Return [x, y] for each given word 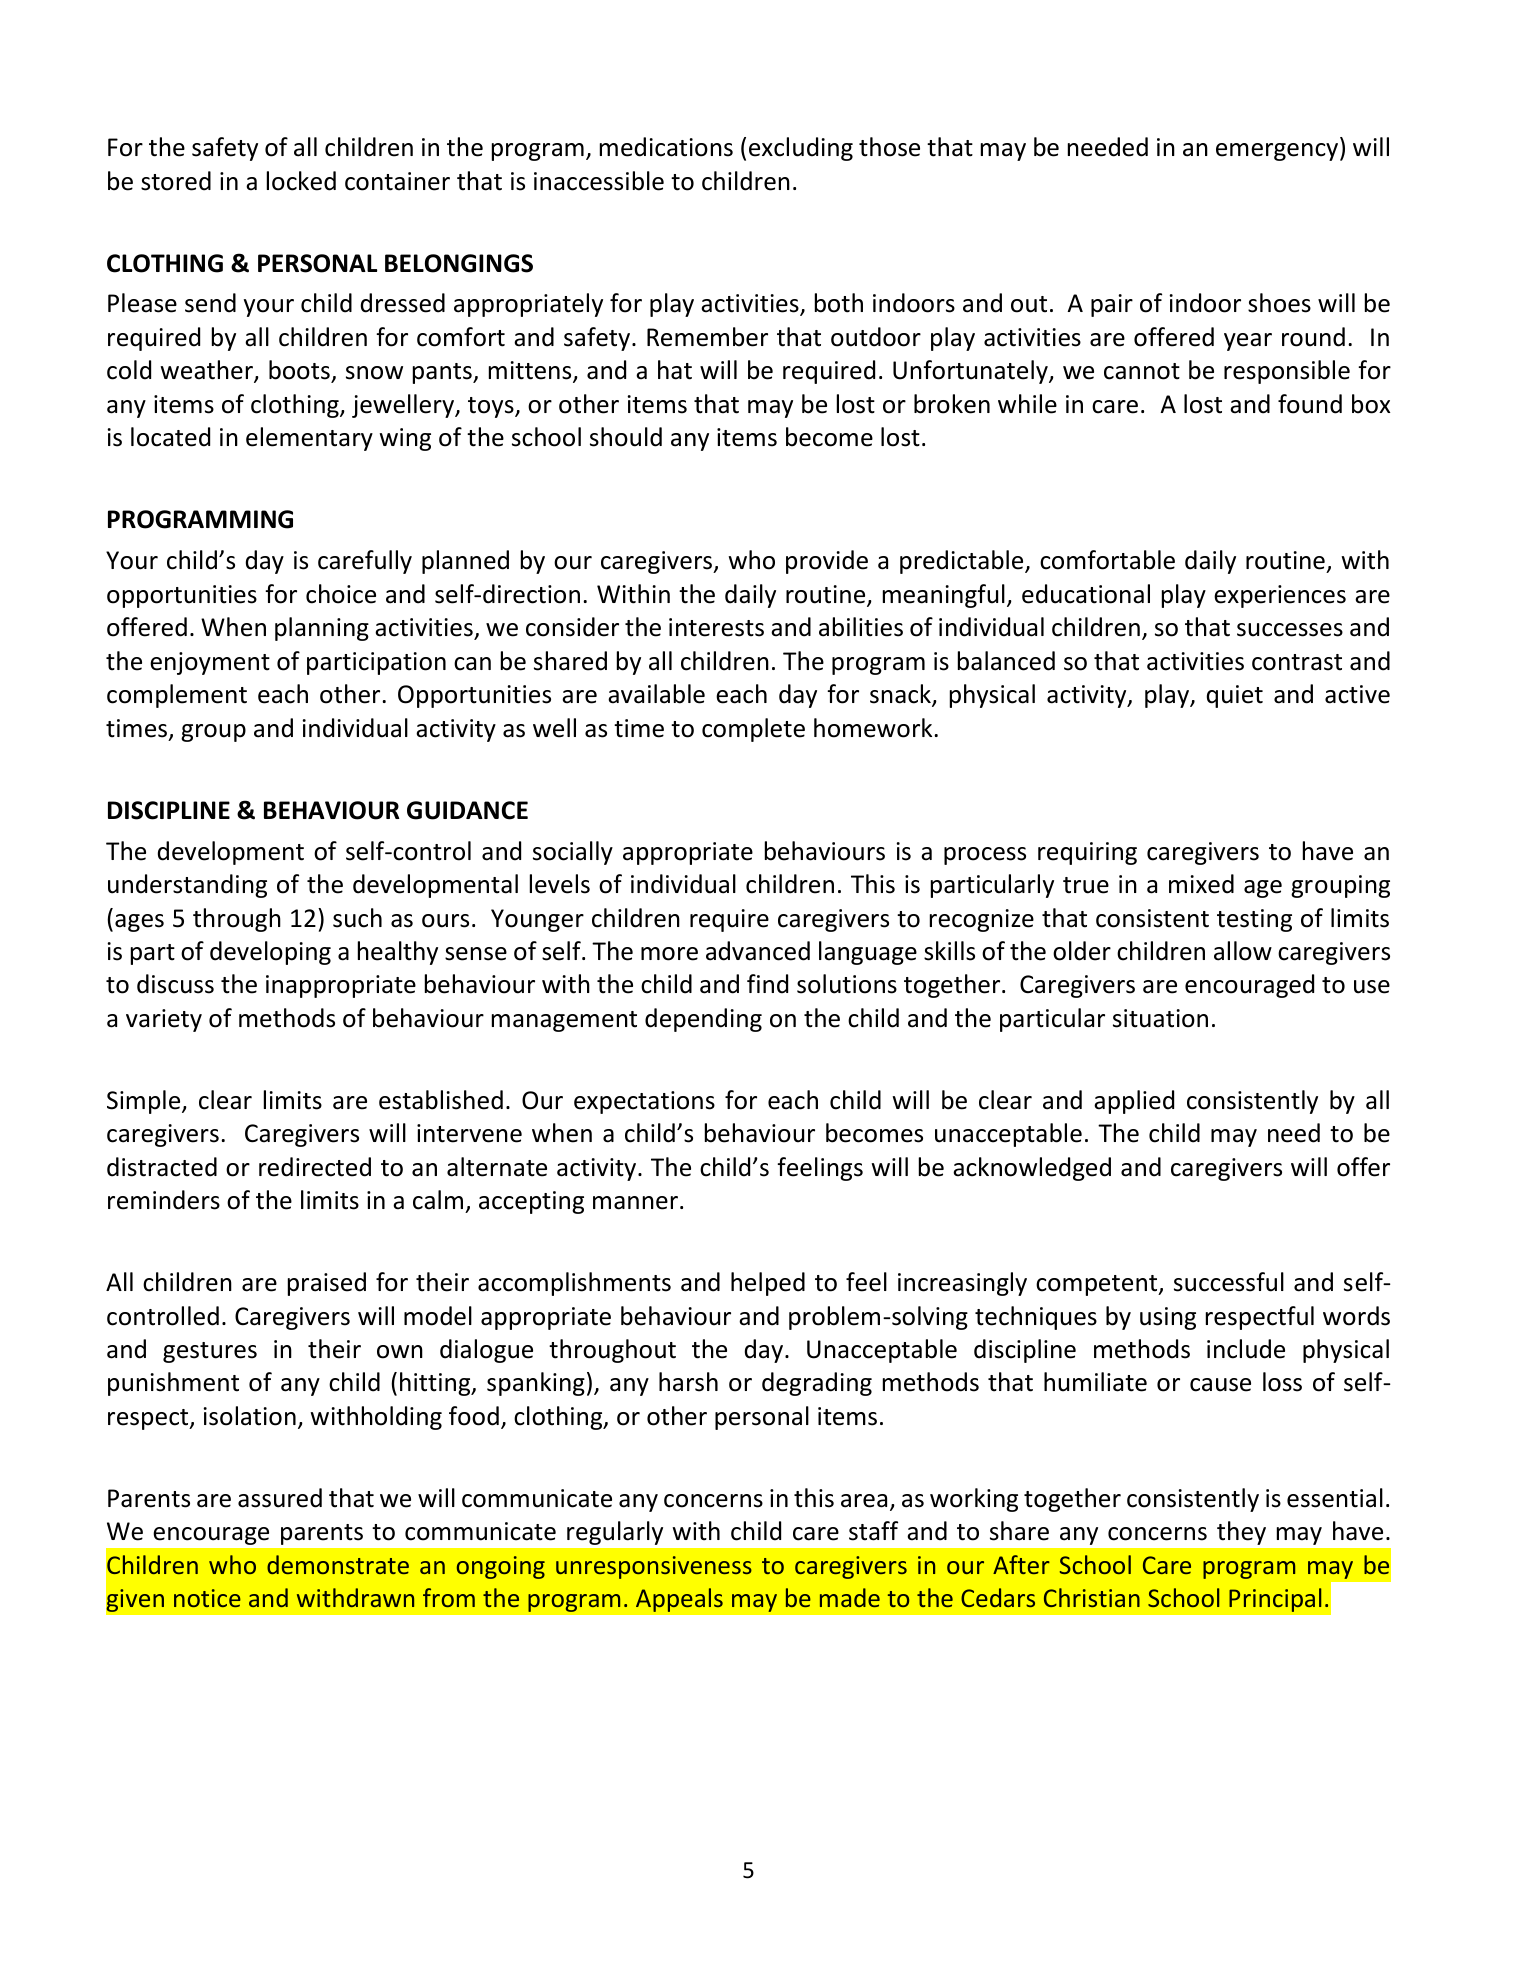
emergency [1278, 152]
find [767, 984]
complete [753, 730]
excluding [801, 149]
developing [270, 953]
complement [177, 696]
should [626, 437]
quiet [1235, 696]
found [1310, 404]
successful [1229, 1282]
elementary [309, 439]
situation [1160, 1018]
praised [327, 1284]
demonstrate [338, 1564]
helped [768, 1284]
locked [301, 181]
